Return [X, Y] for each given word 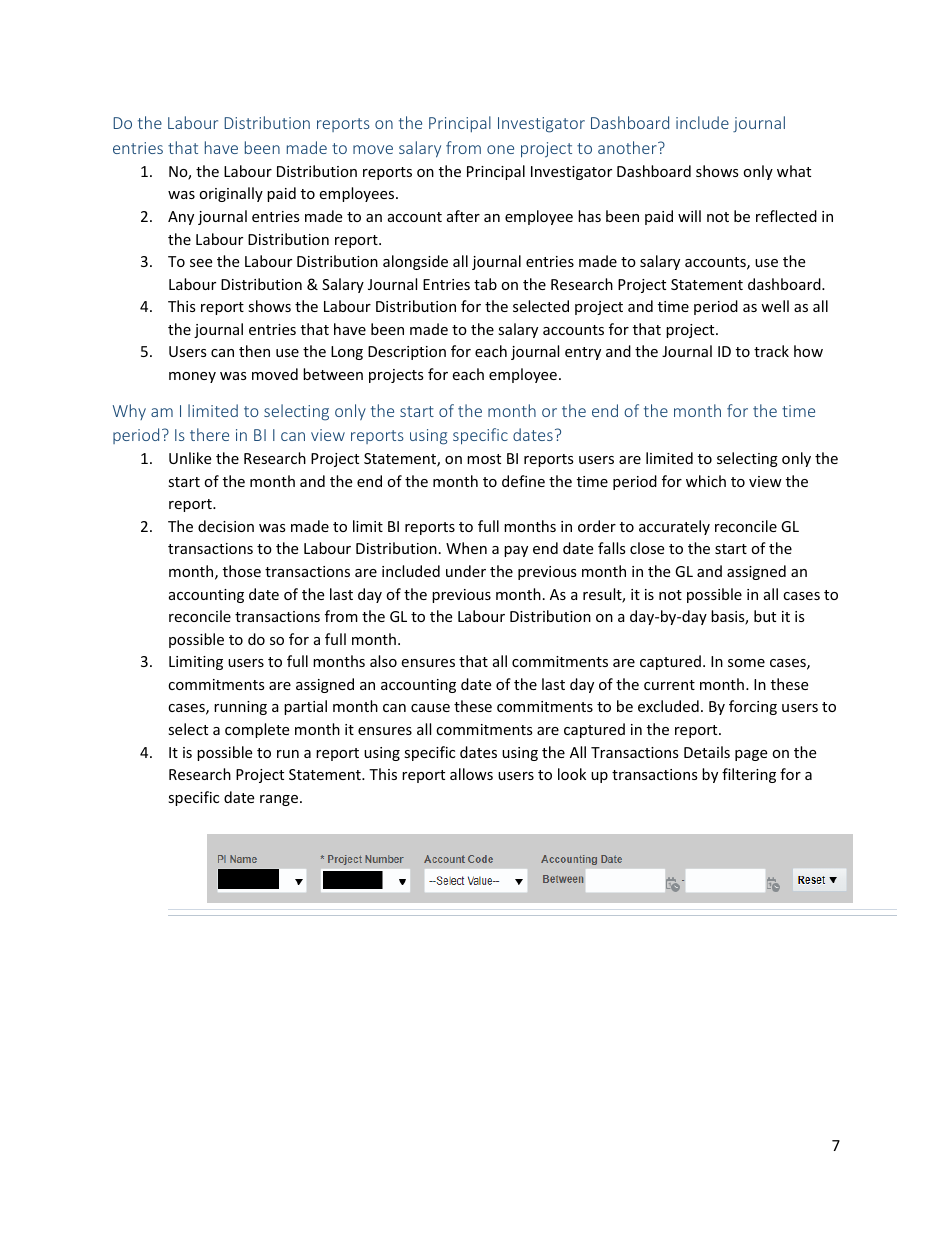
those [242, 571]
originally [231, 194]
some [746, 663]
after [463, 216]
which [706, 481]
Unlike [190, 458]
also [383, 661]
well [775, 306]
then [254, 351]
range [279, 800]
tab [485, 284]
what [794, 171]
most [484, 459]
